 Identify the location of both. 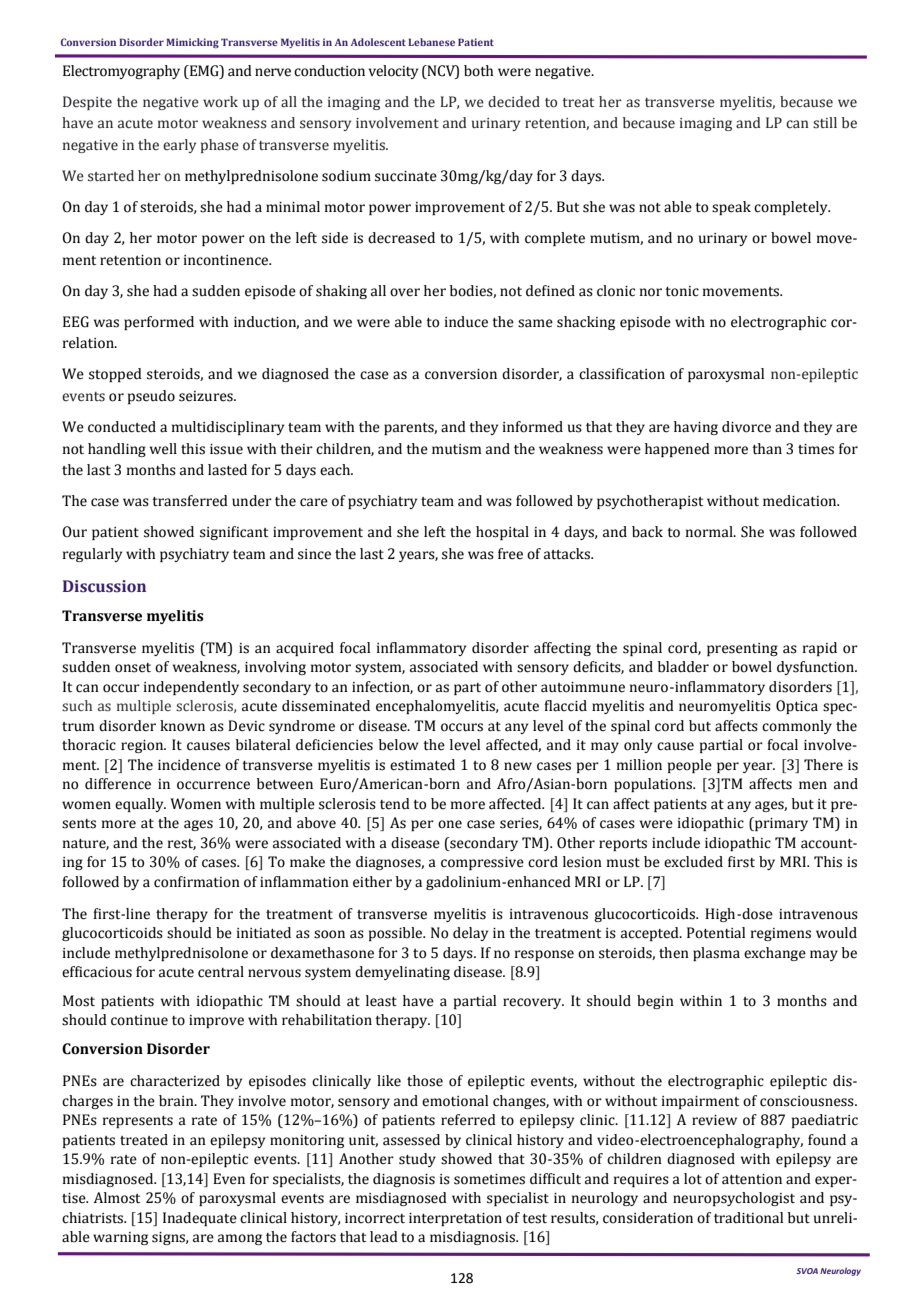
(478, 71).
